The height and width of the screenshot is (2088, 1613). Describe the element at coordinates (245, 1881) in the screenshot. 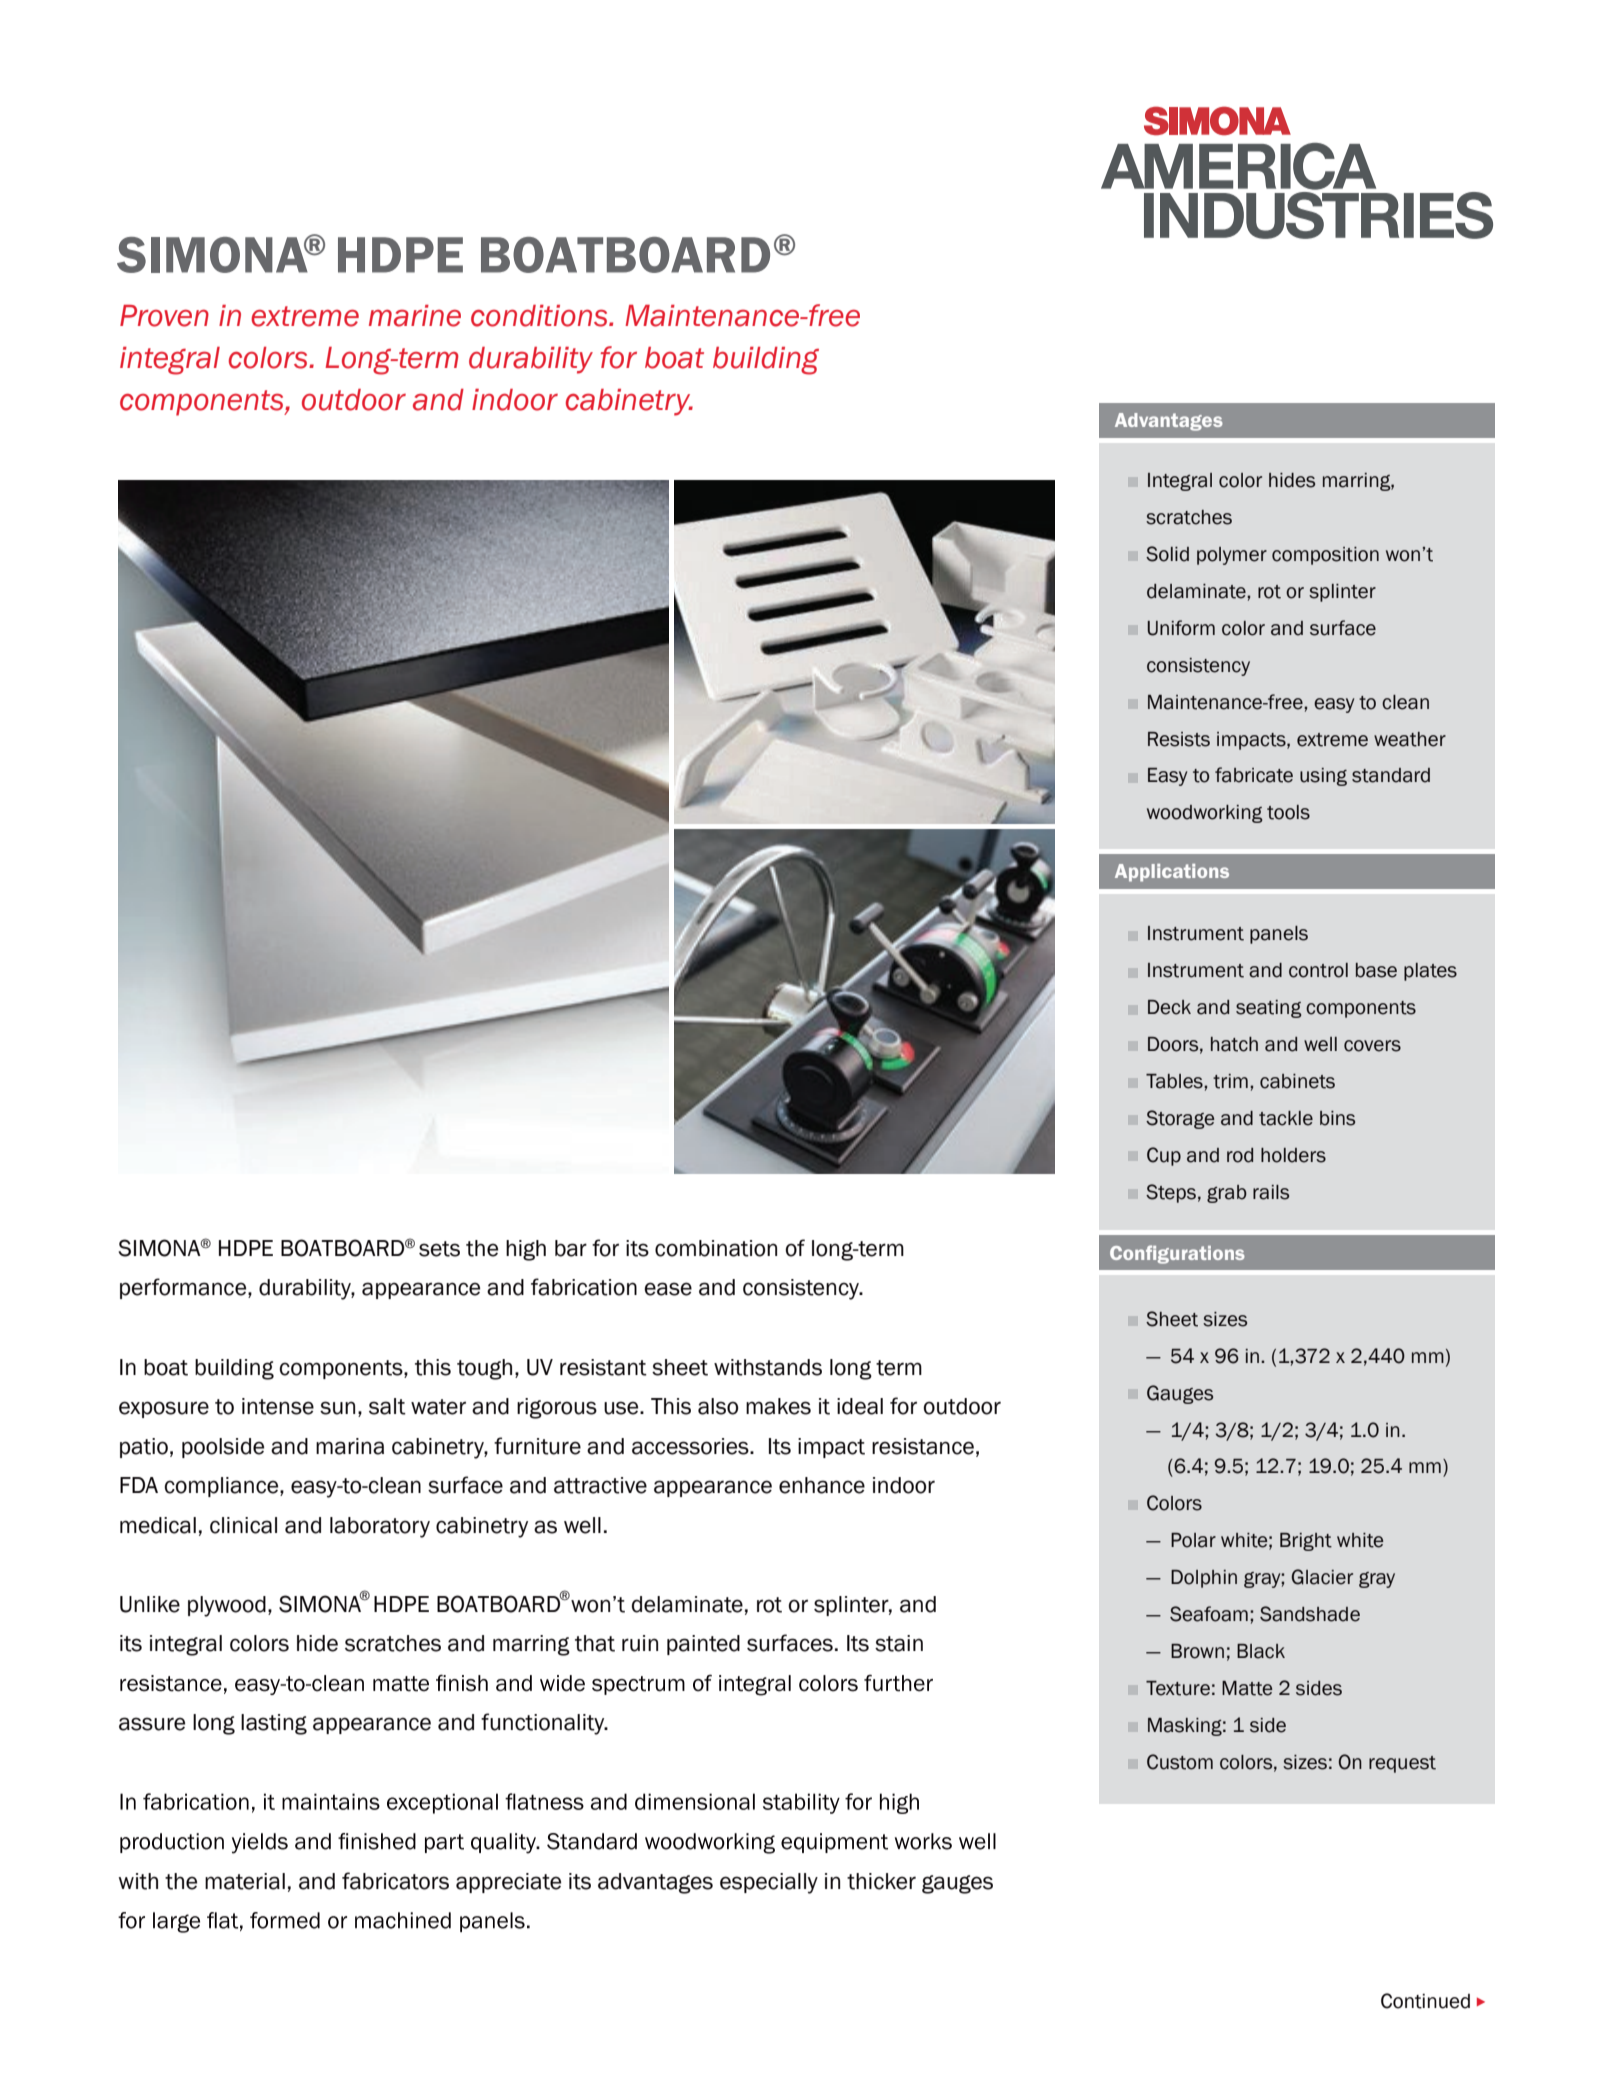

I see `material` at that location.
